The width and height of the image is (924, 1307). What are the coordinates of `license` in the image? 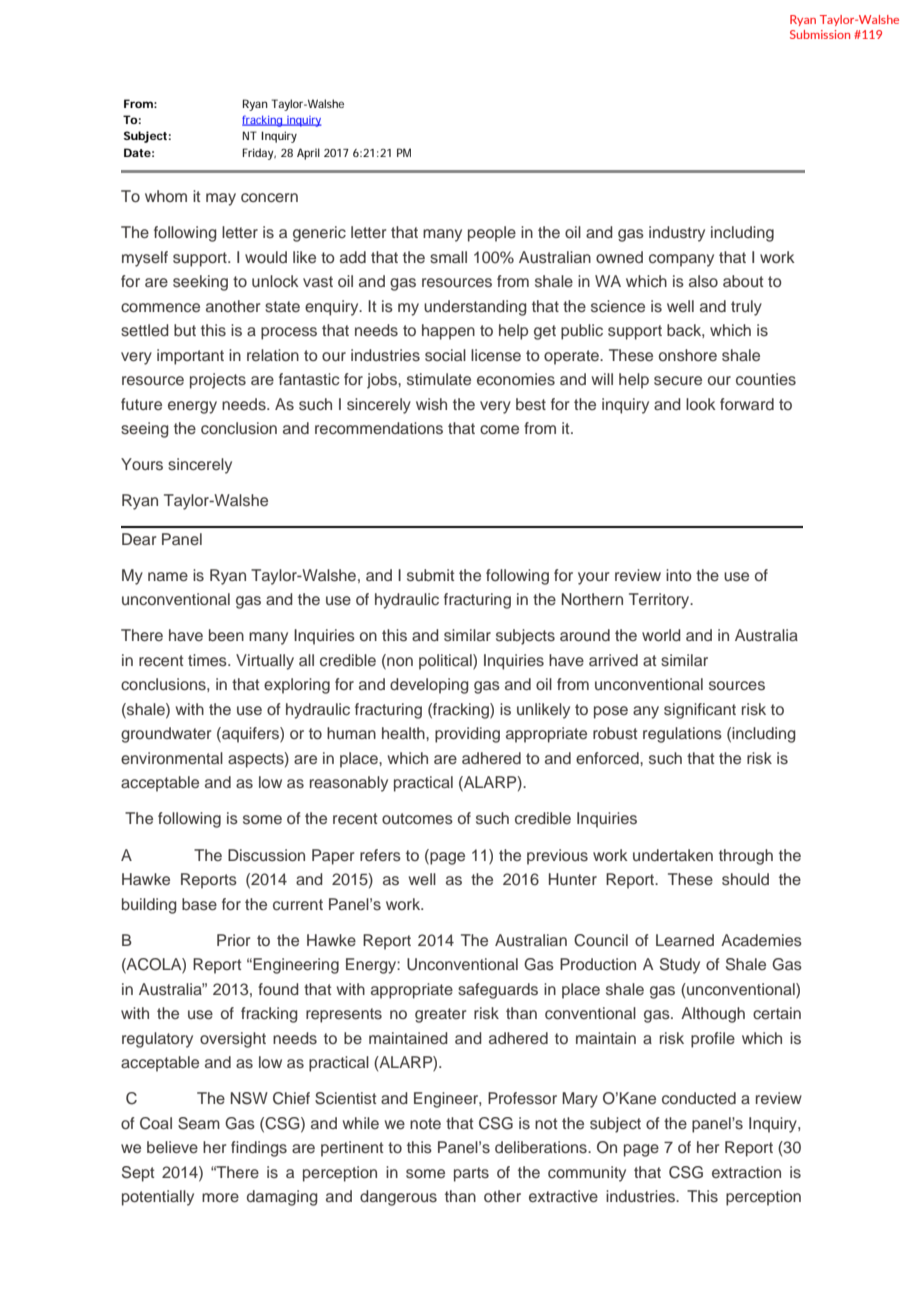 It's located at (496, 355).
